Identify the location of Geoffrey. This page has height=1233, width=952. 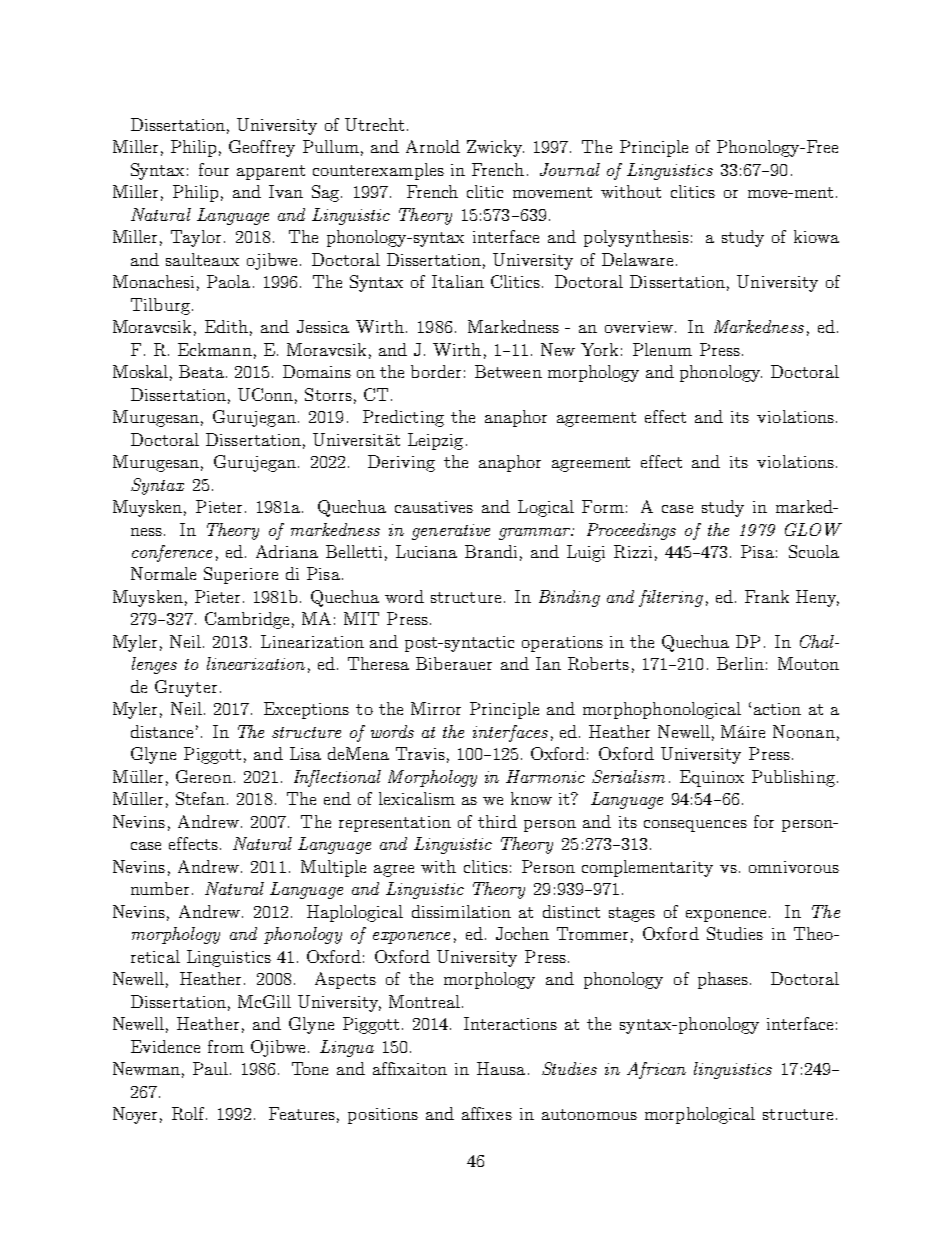
(262, 148).
